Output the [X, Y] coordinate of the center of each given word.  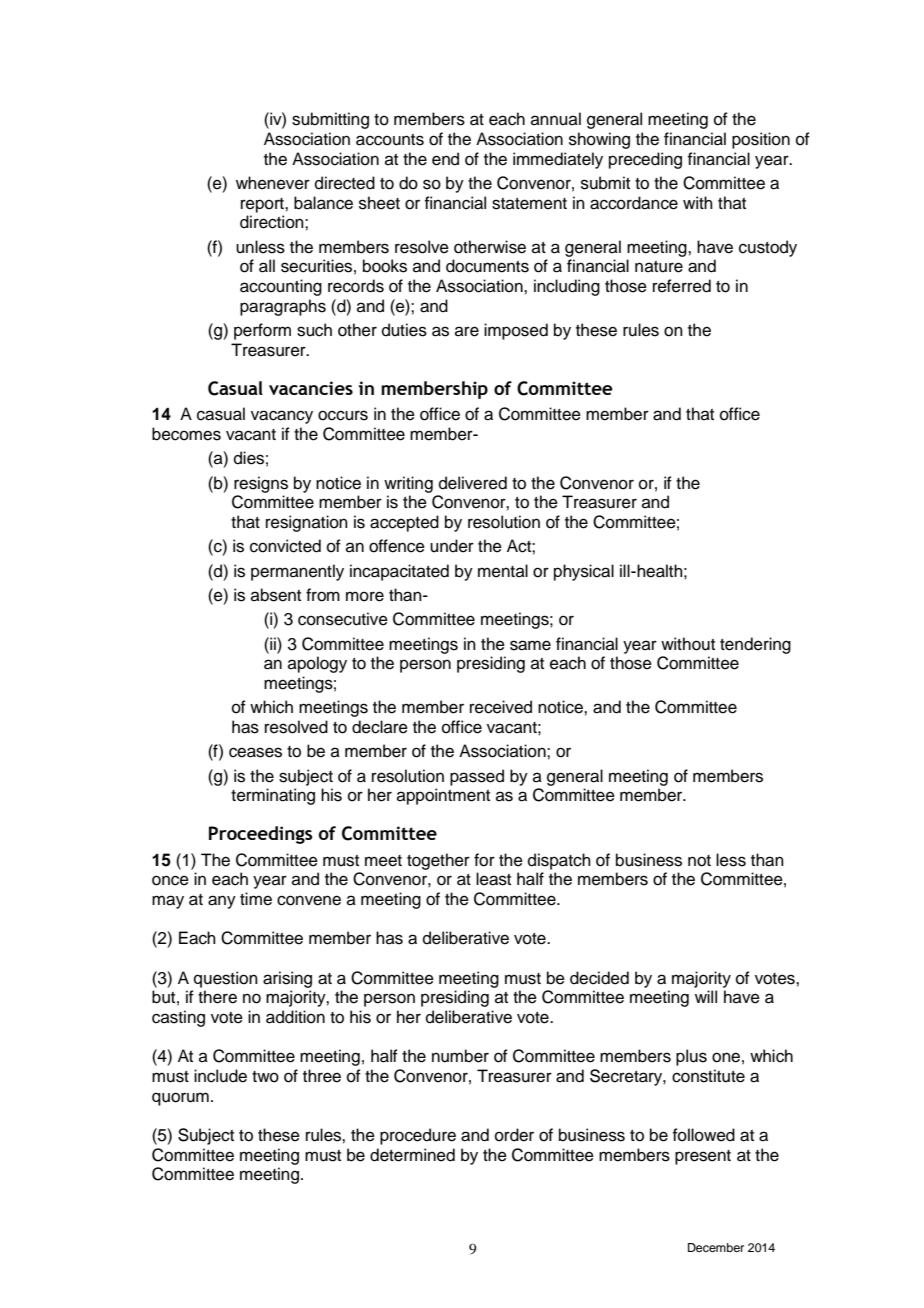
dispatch [559, 861]
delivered [473, 483]
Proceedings [260, 835]
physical [584, 572]
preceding [645, 160]
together [438, 861]
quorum [180, 1099]
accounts [390, 140]
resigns [261, 484]
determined [412, 1155]
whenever [273, 183]
